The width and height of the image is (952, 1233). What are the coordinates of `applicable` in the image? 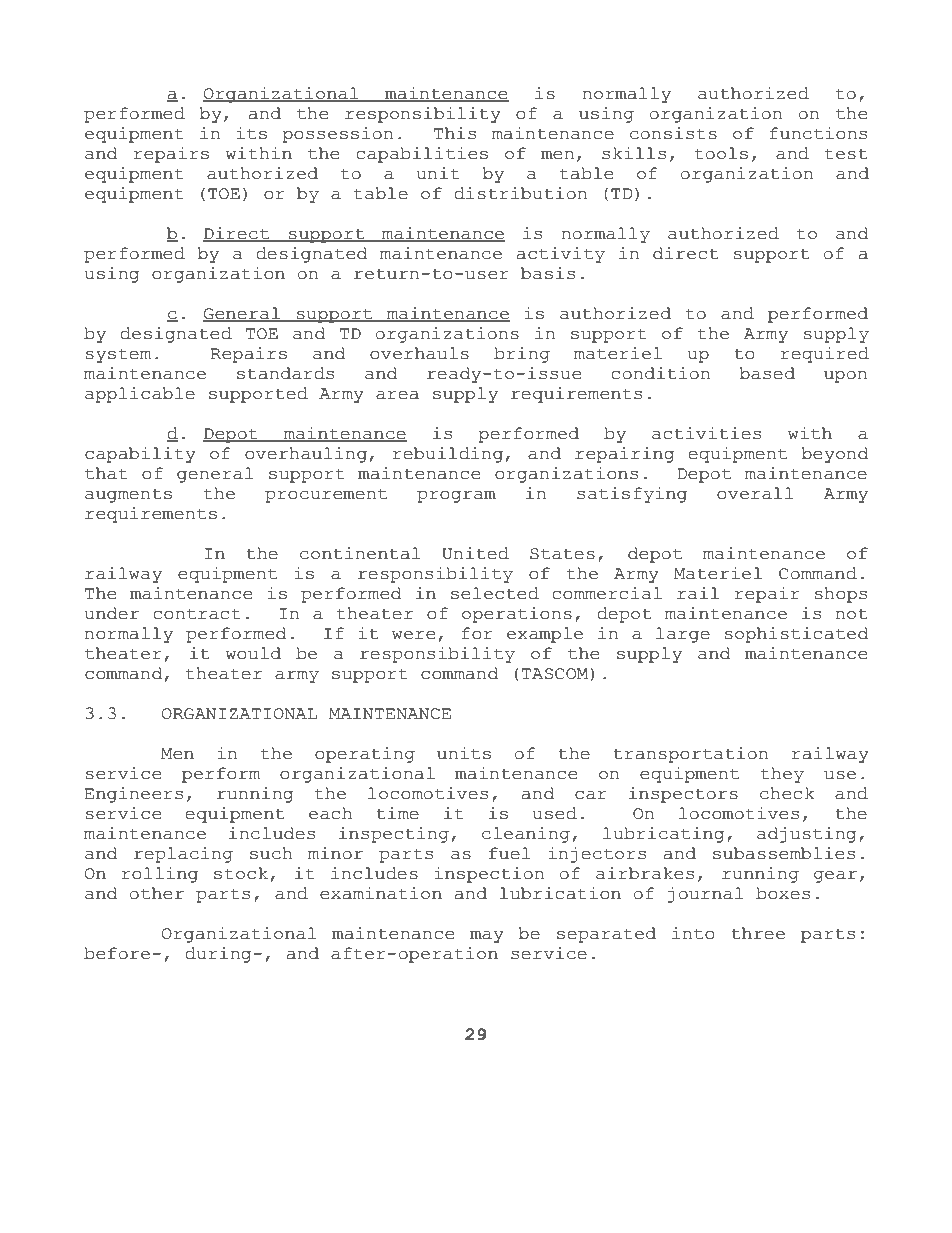 It's located at (140, 395).
